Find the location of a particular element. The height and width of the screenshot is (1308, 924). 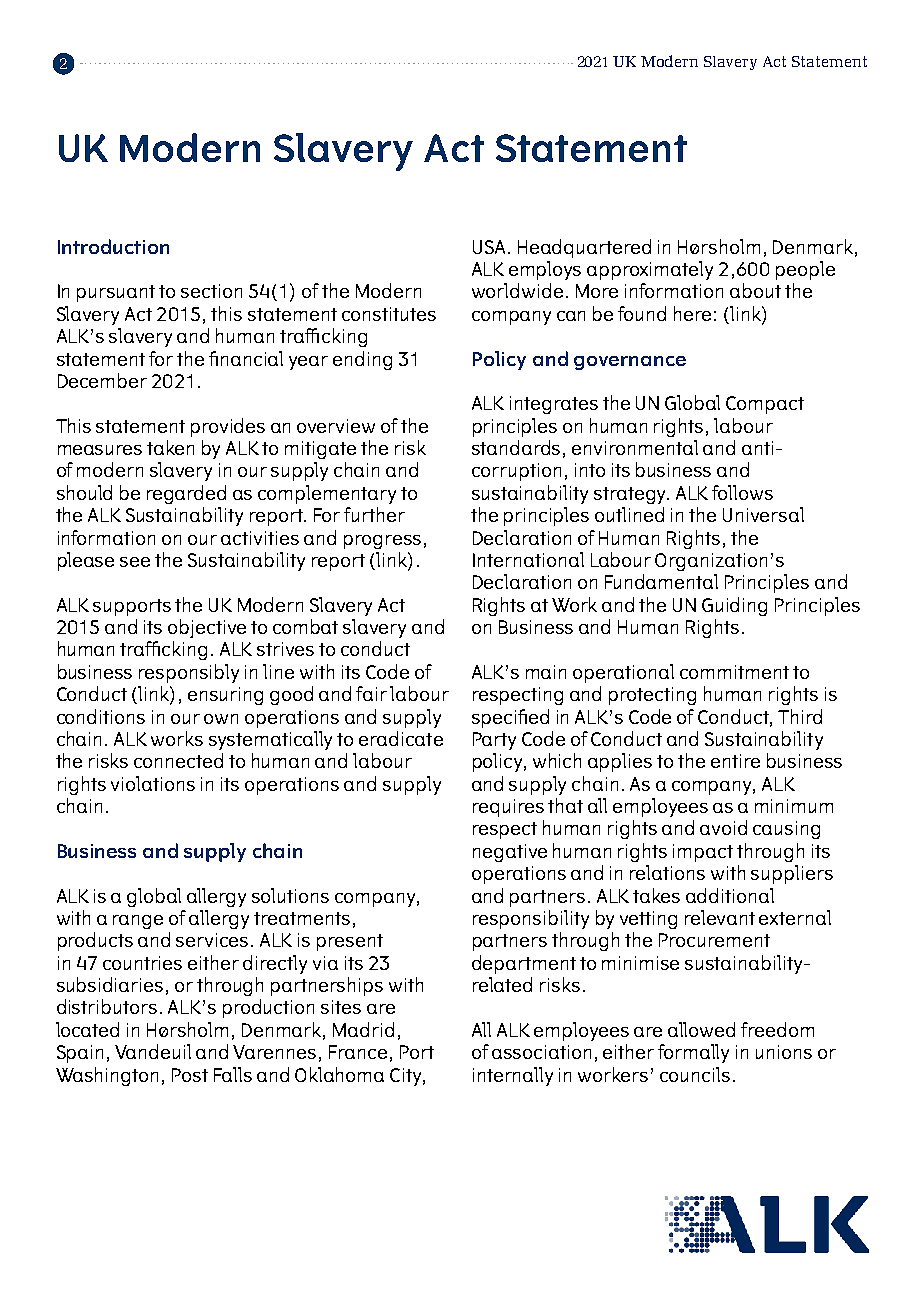

USA is located at coordinates (489, 247).
